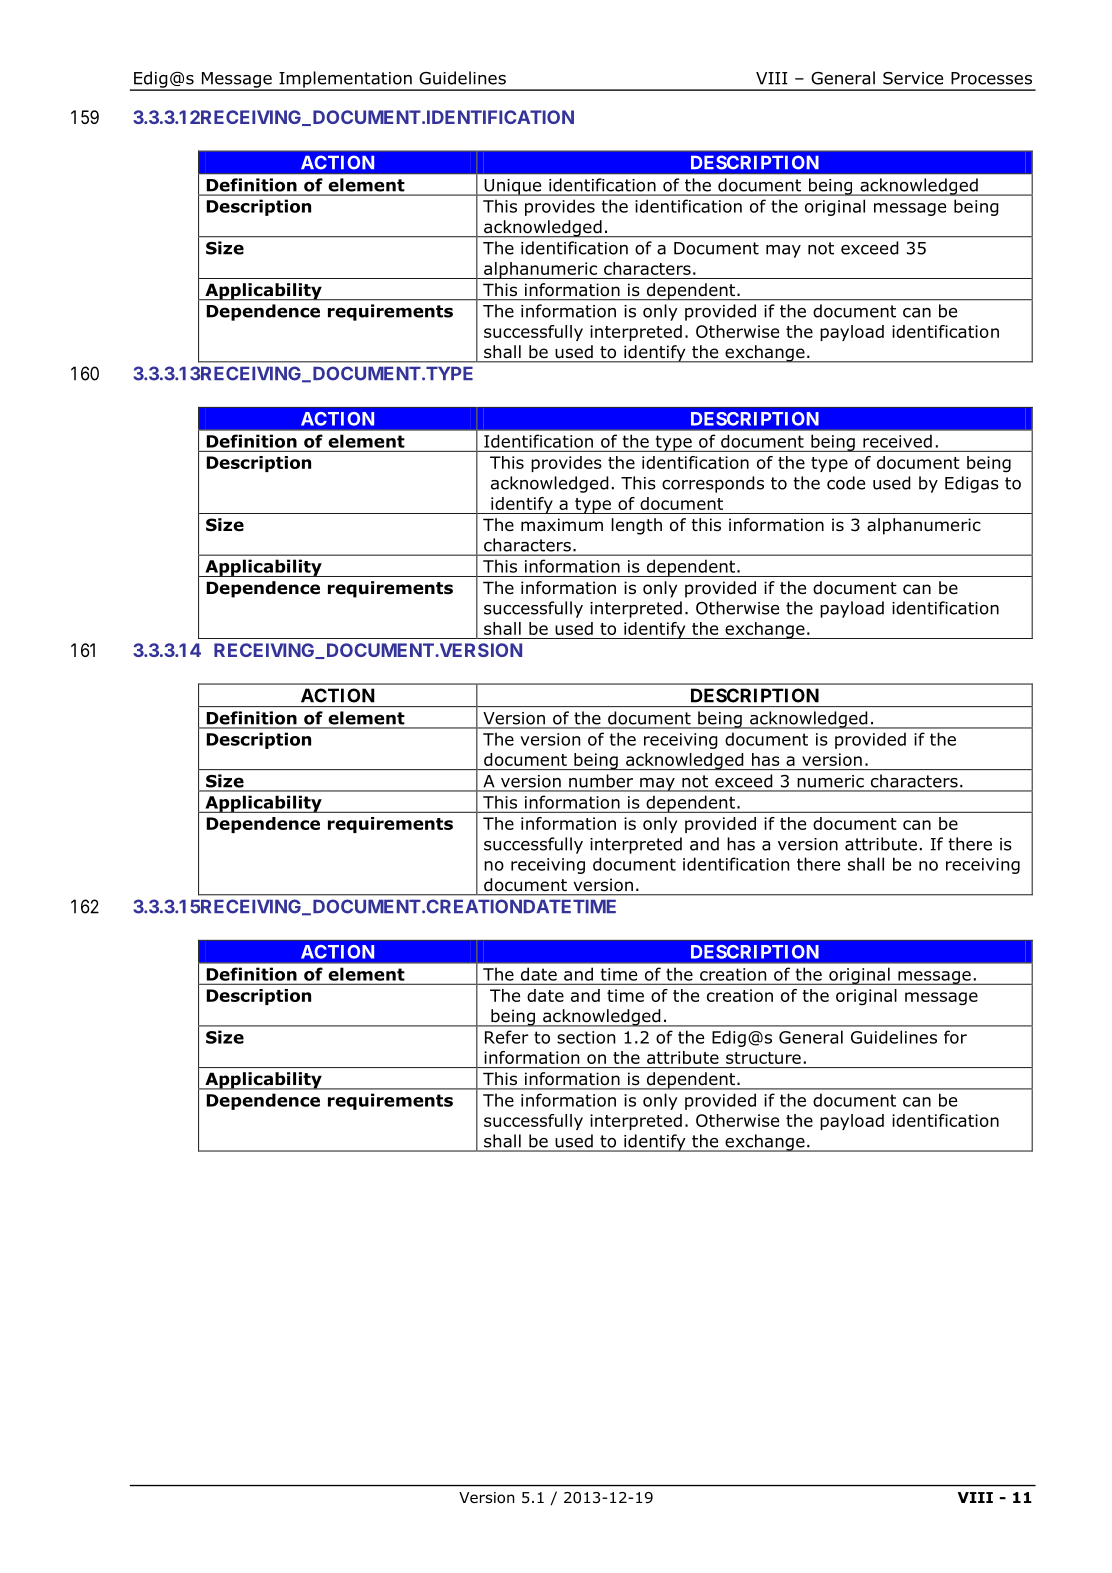 This page has width=1112, height=1573. I want to click on length, so click(636, 526).
